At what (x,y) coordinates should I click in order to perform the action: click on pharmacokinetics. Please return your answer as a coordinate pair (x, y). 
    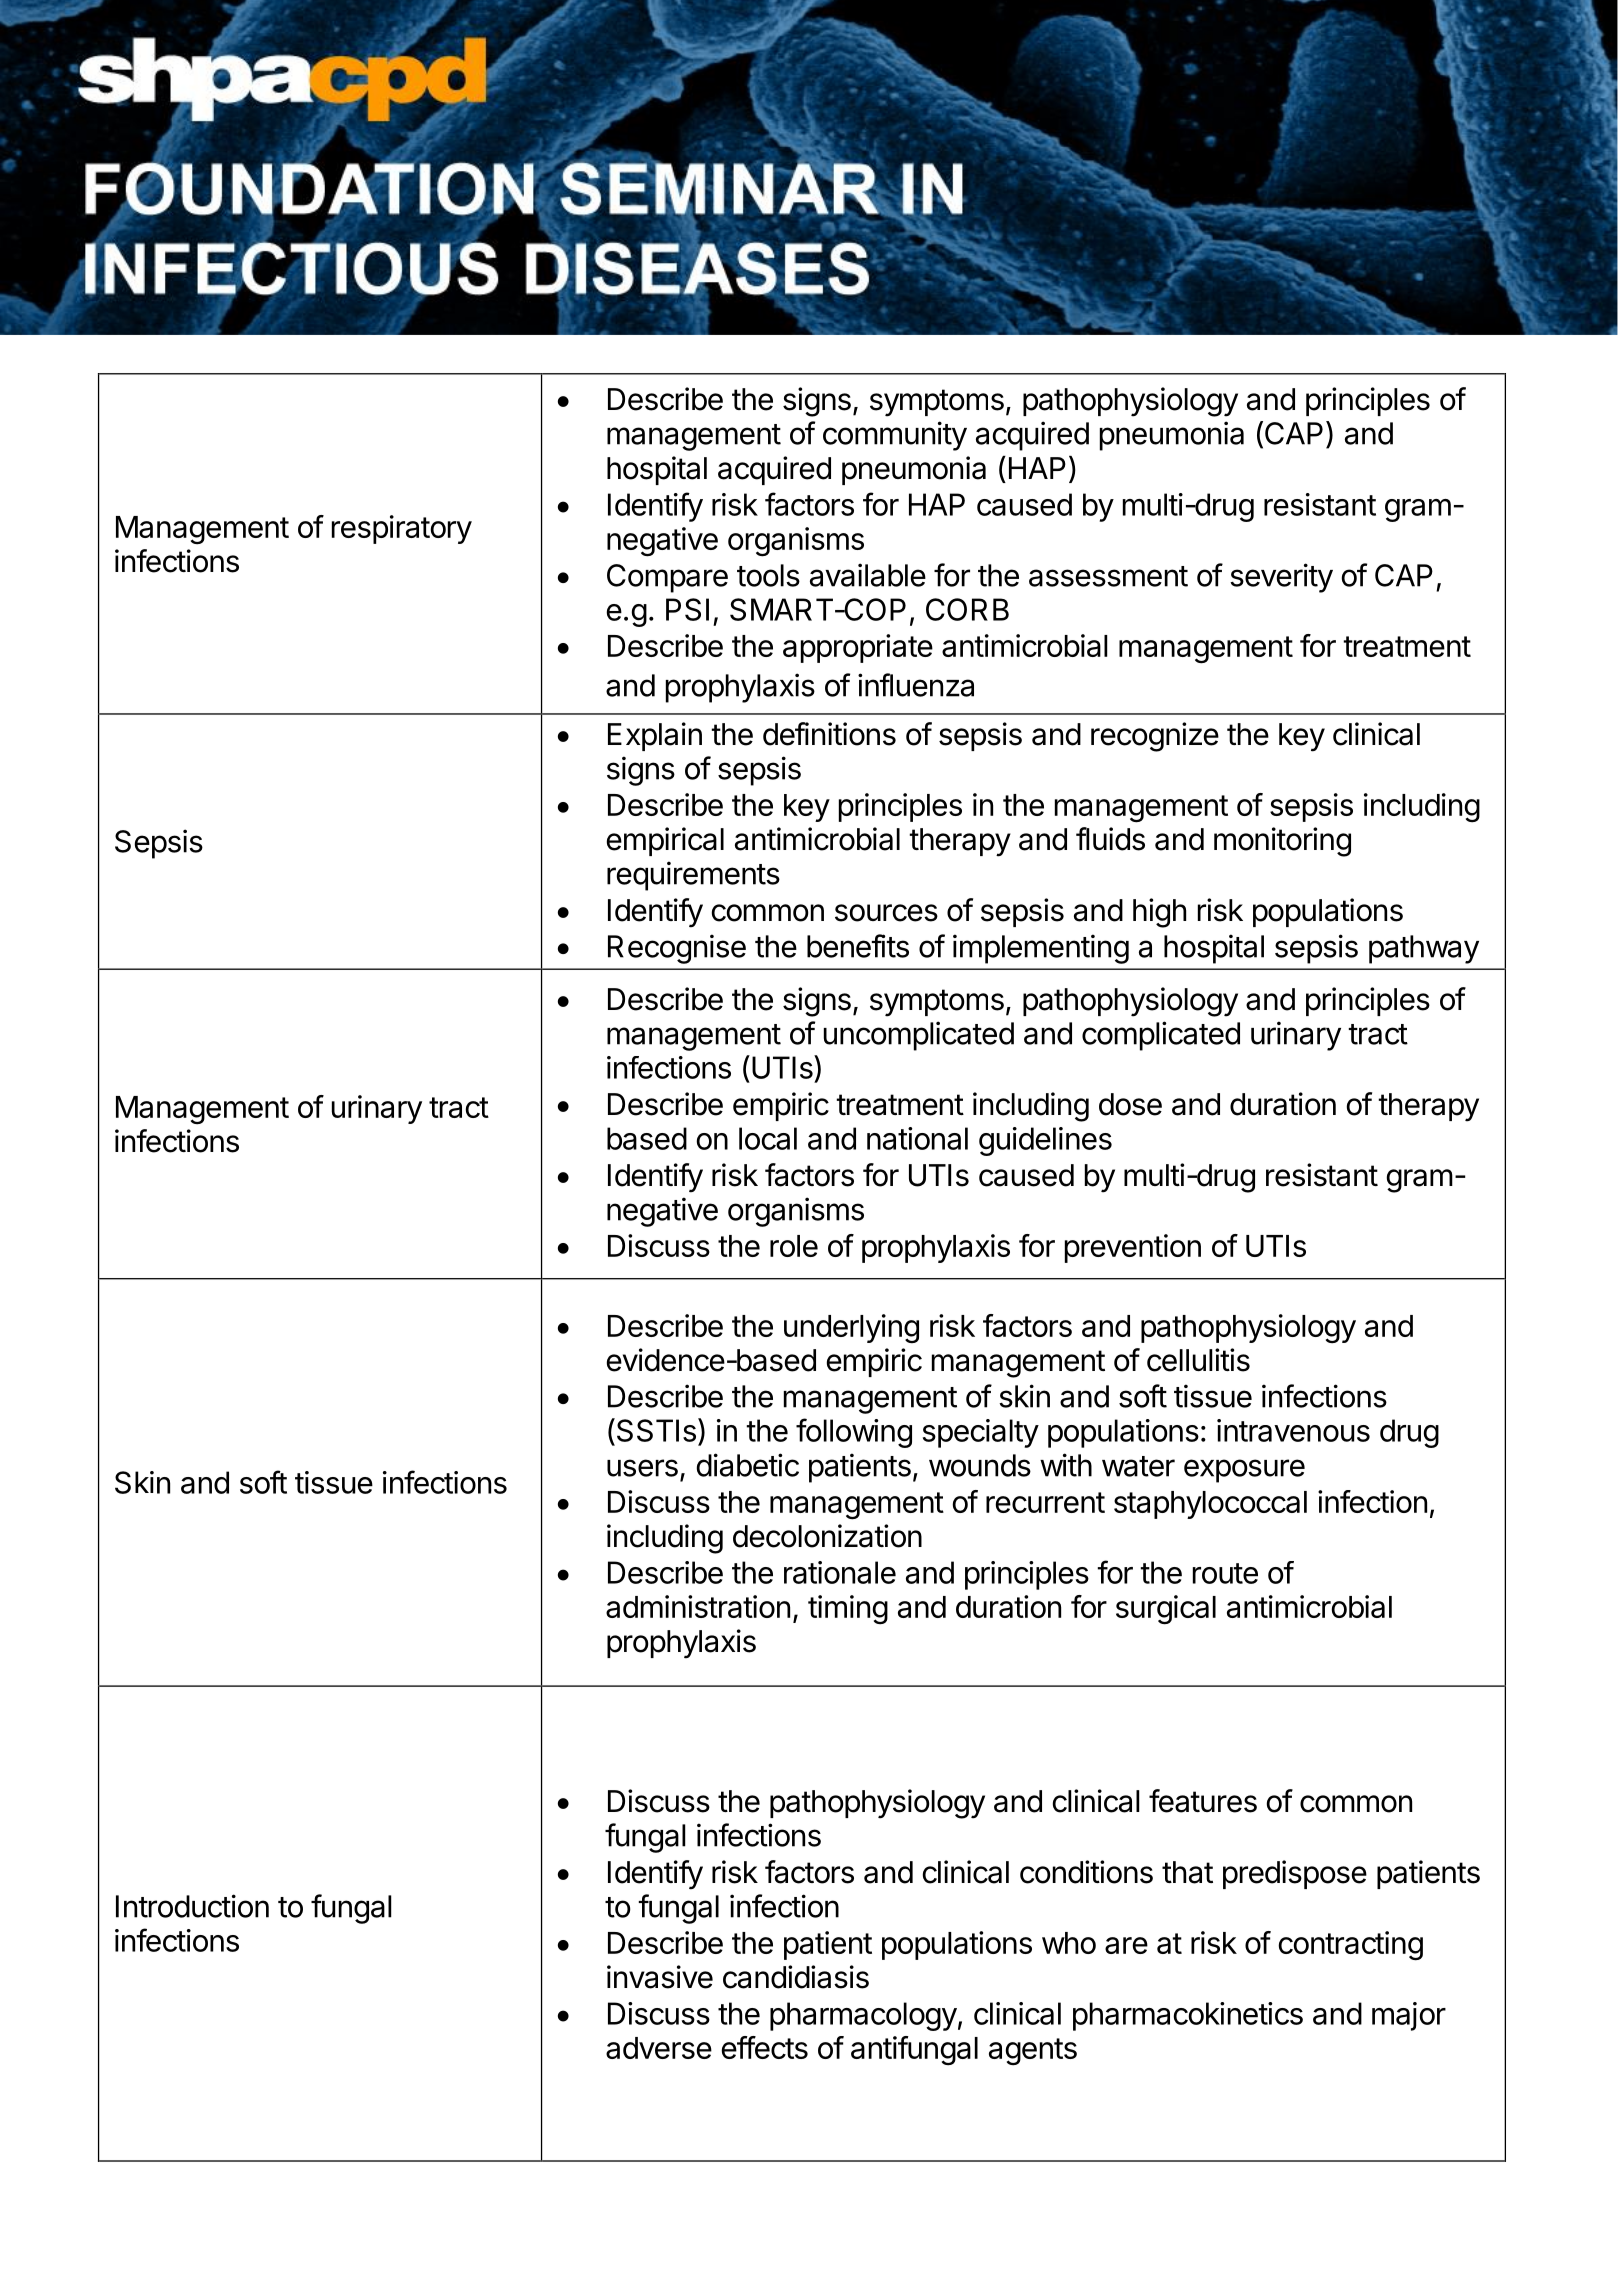
    Looking at the image, I should click on (1188, 2016).
